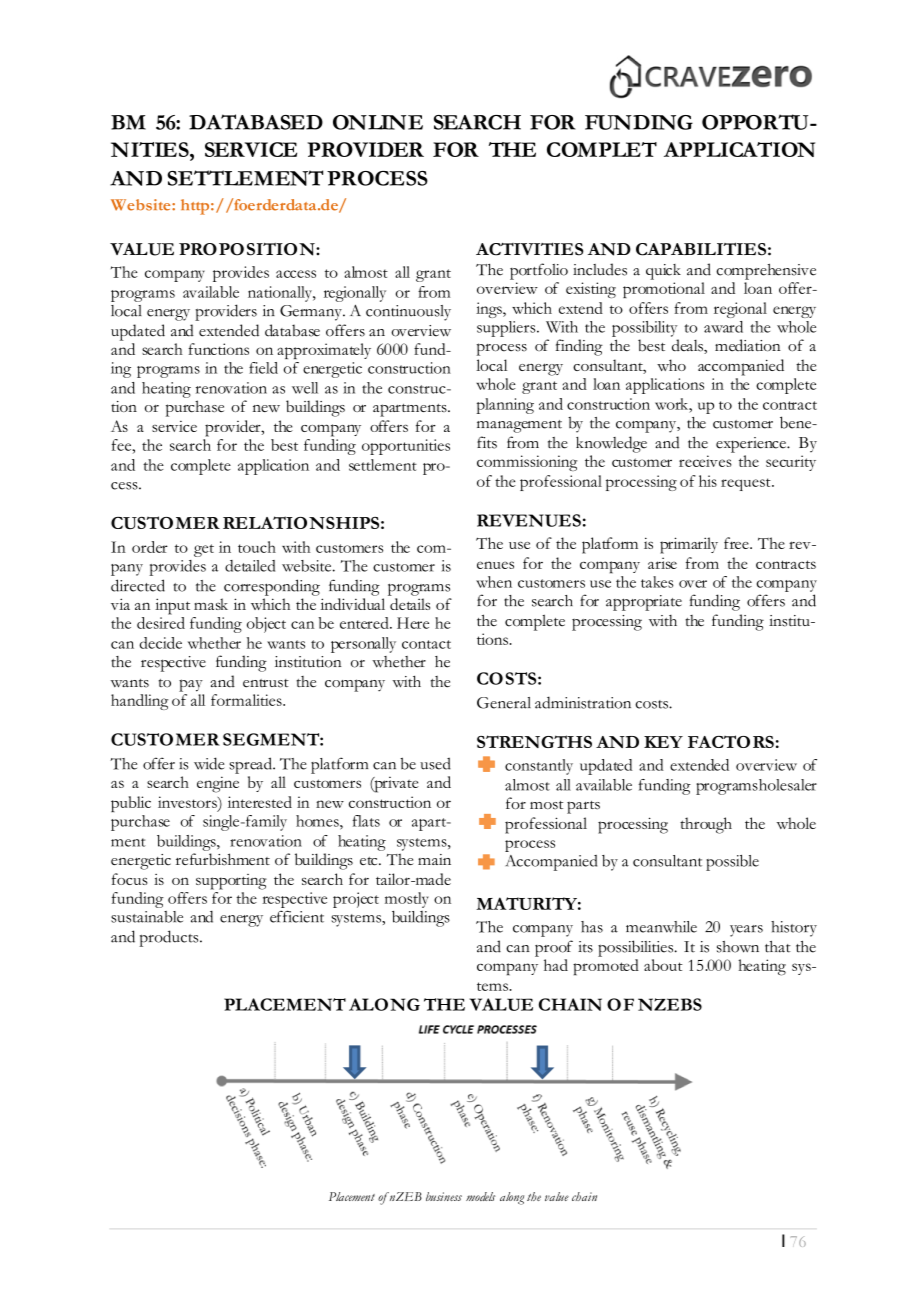 The image size is (924, 1308). Describe the element at coordinates (530, 249) in the document. I see `ACTIVITIES` at that location.
